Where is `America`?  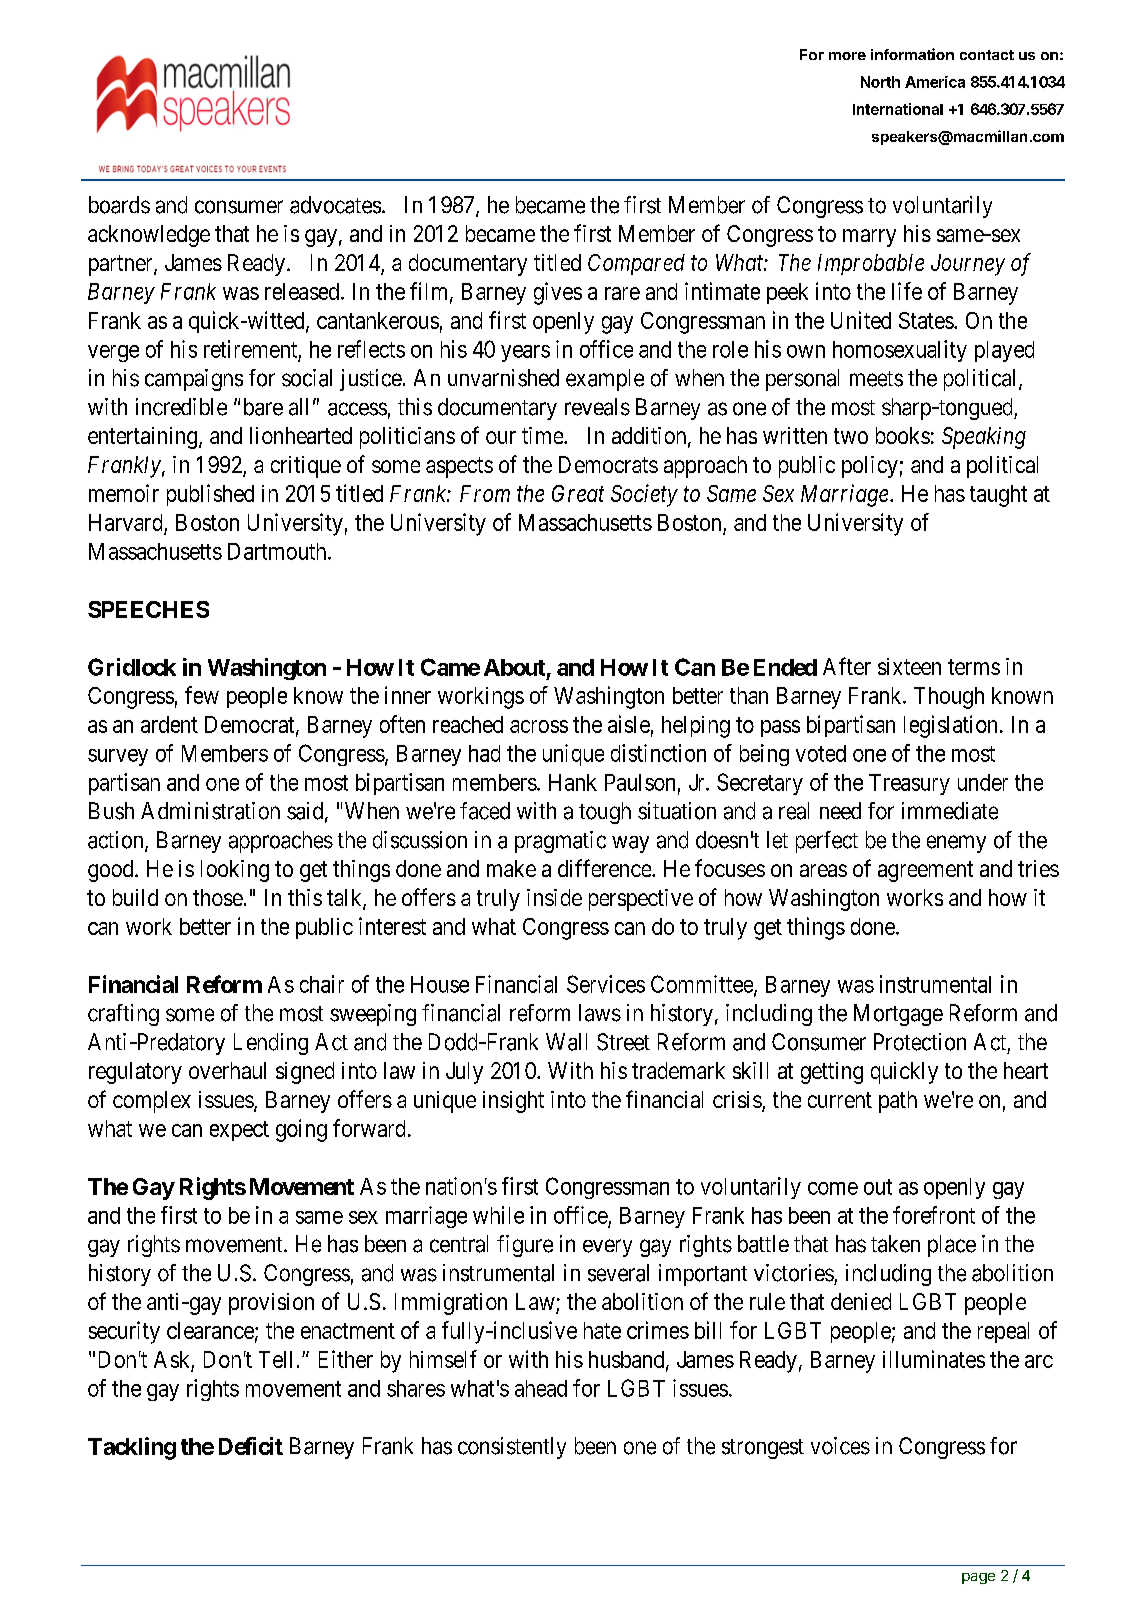
America is located at coordinates (935, 82).
